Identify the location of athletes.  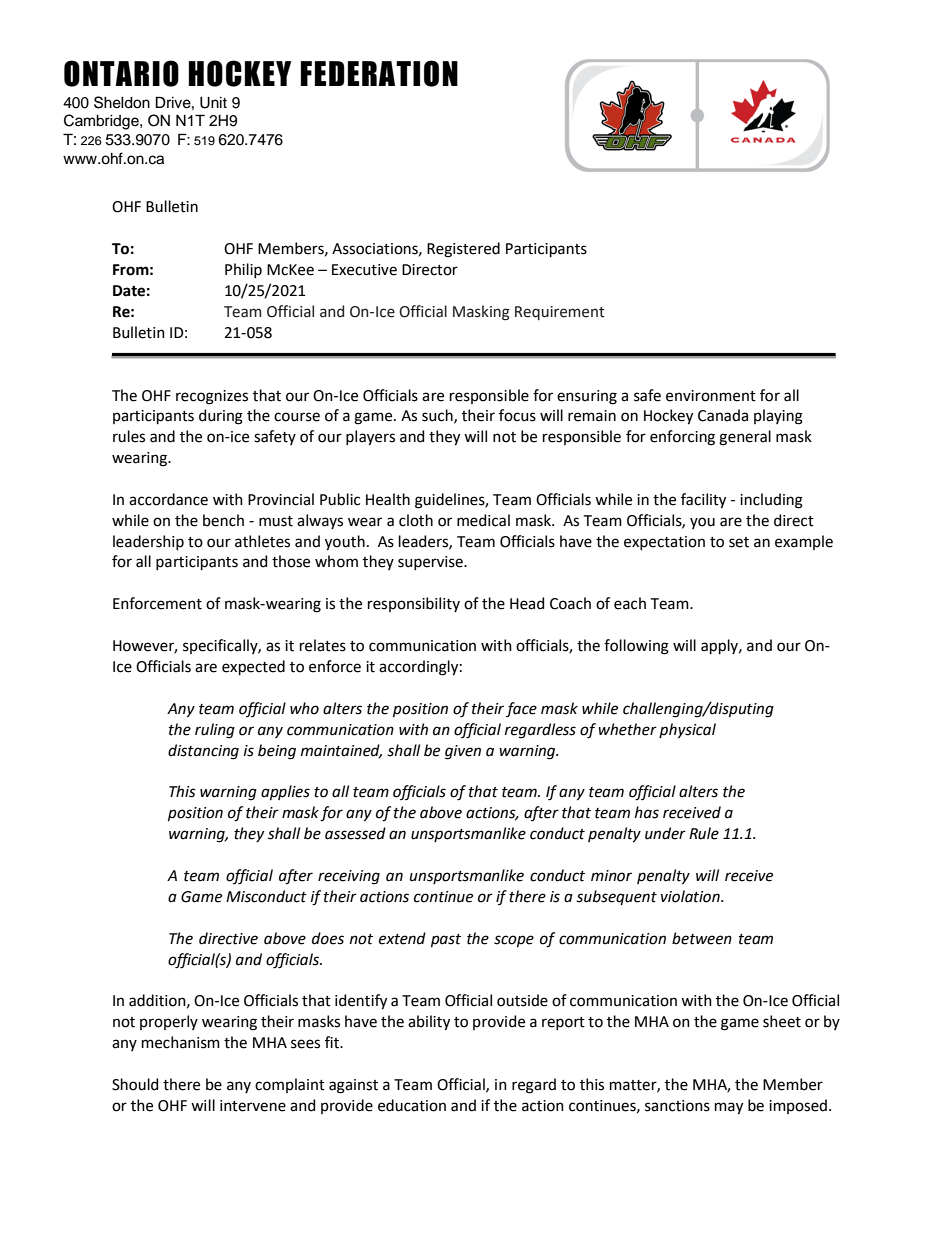
(262, 541).
